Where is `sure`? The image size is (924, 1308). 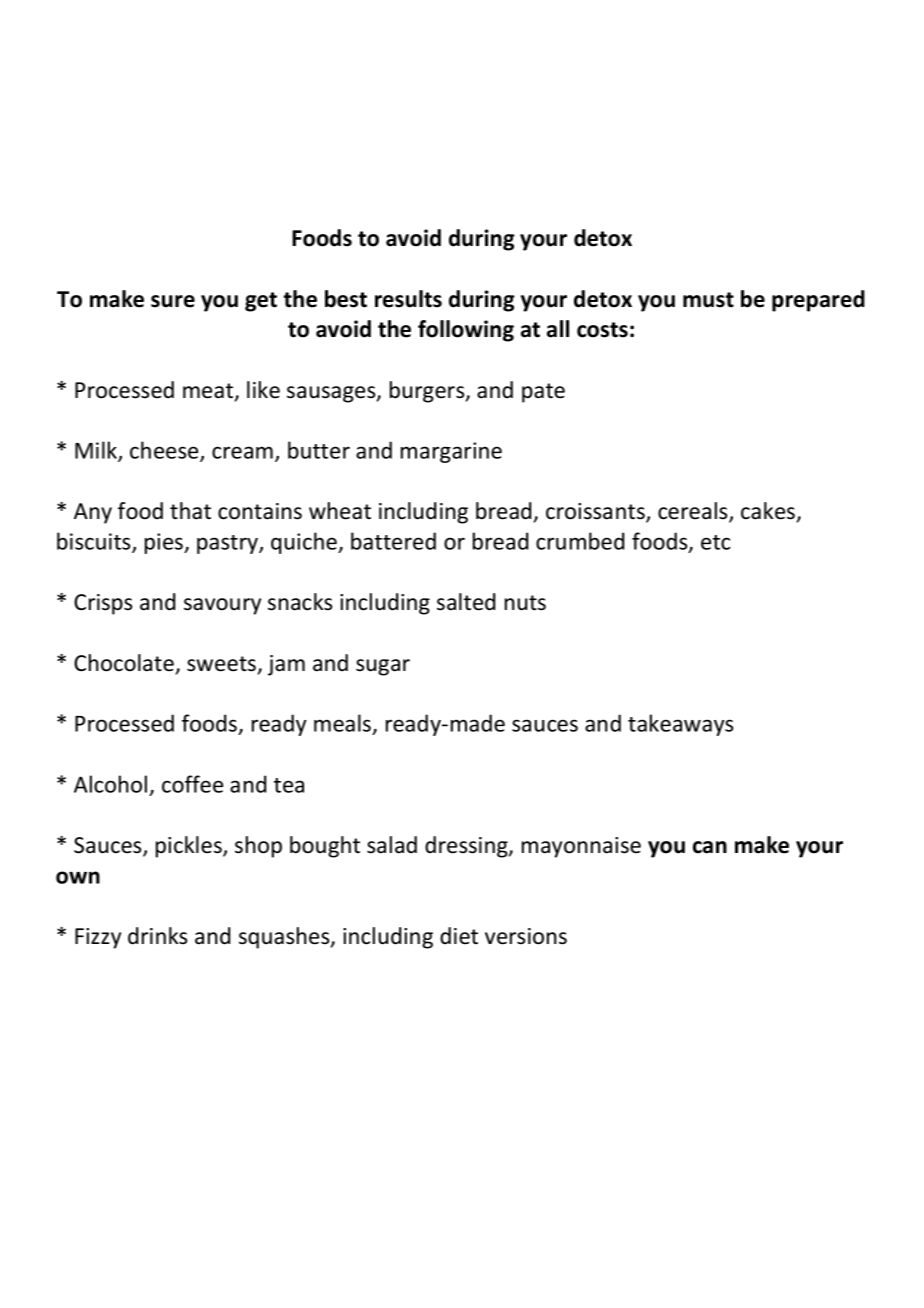 sure is located at coordinates (173, 301).
